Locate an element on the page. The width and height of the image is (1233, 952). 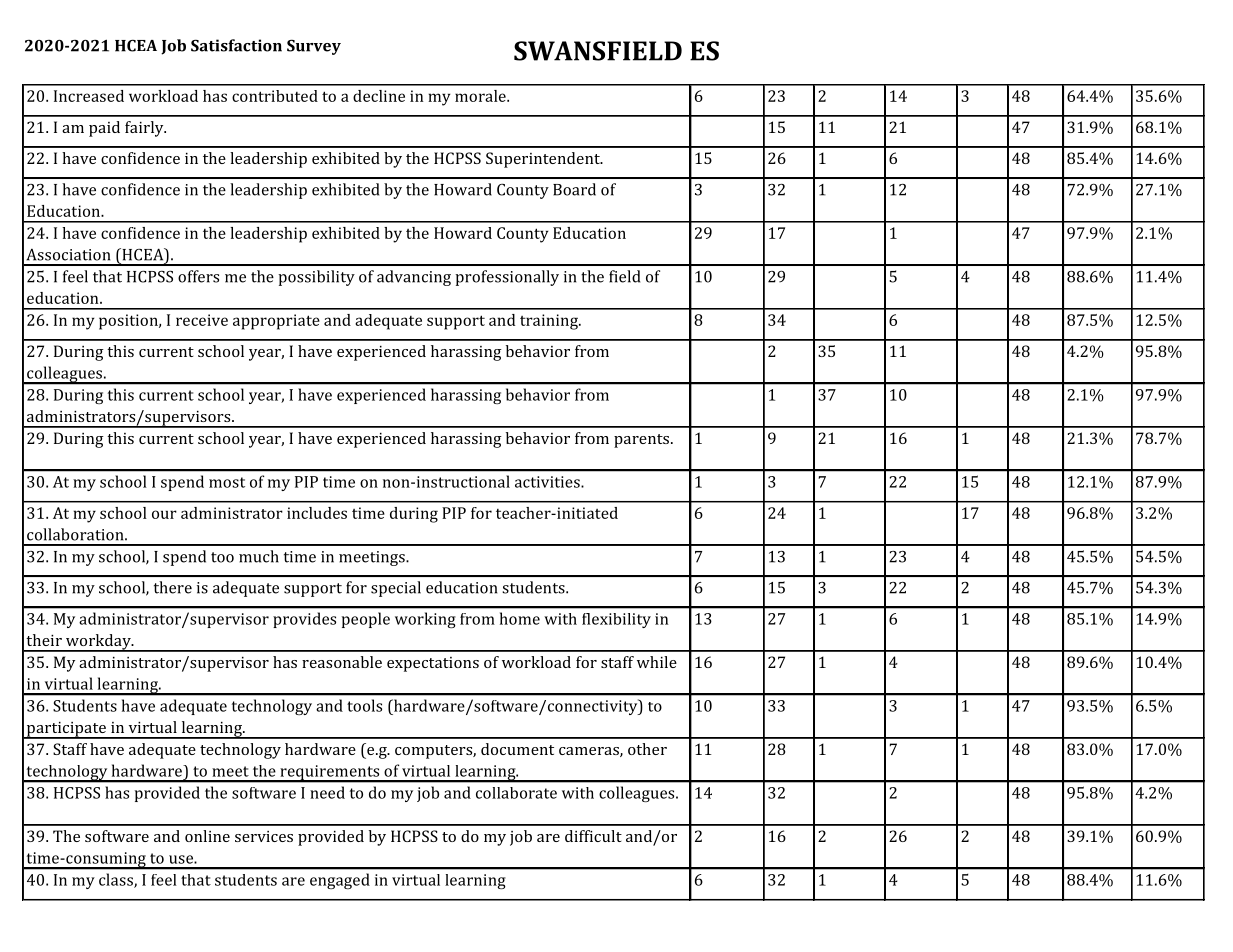
flexibility is located at coordinates (616, 620).
